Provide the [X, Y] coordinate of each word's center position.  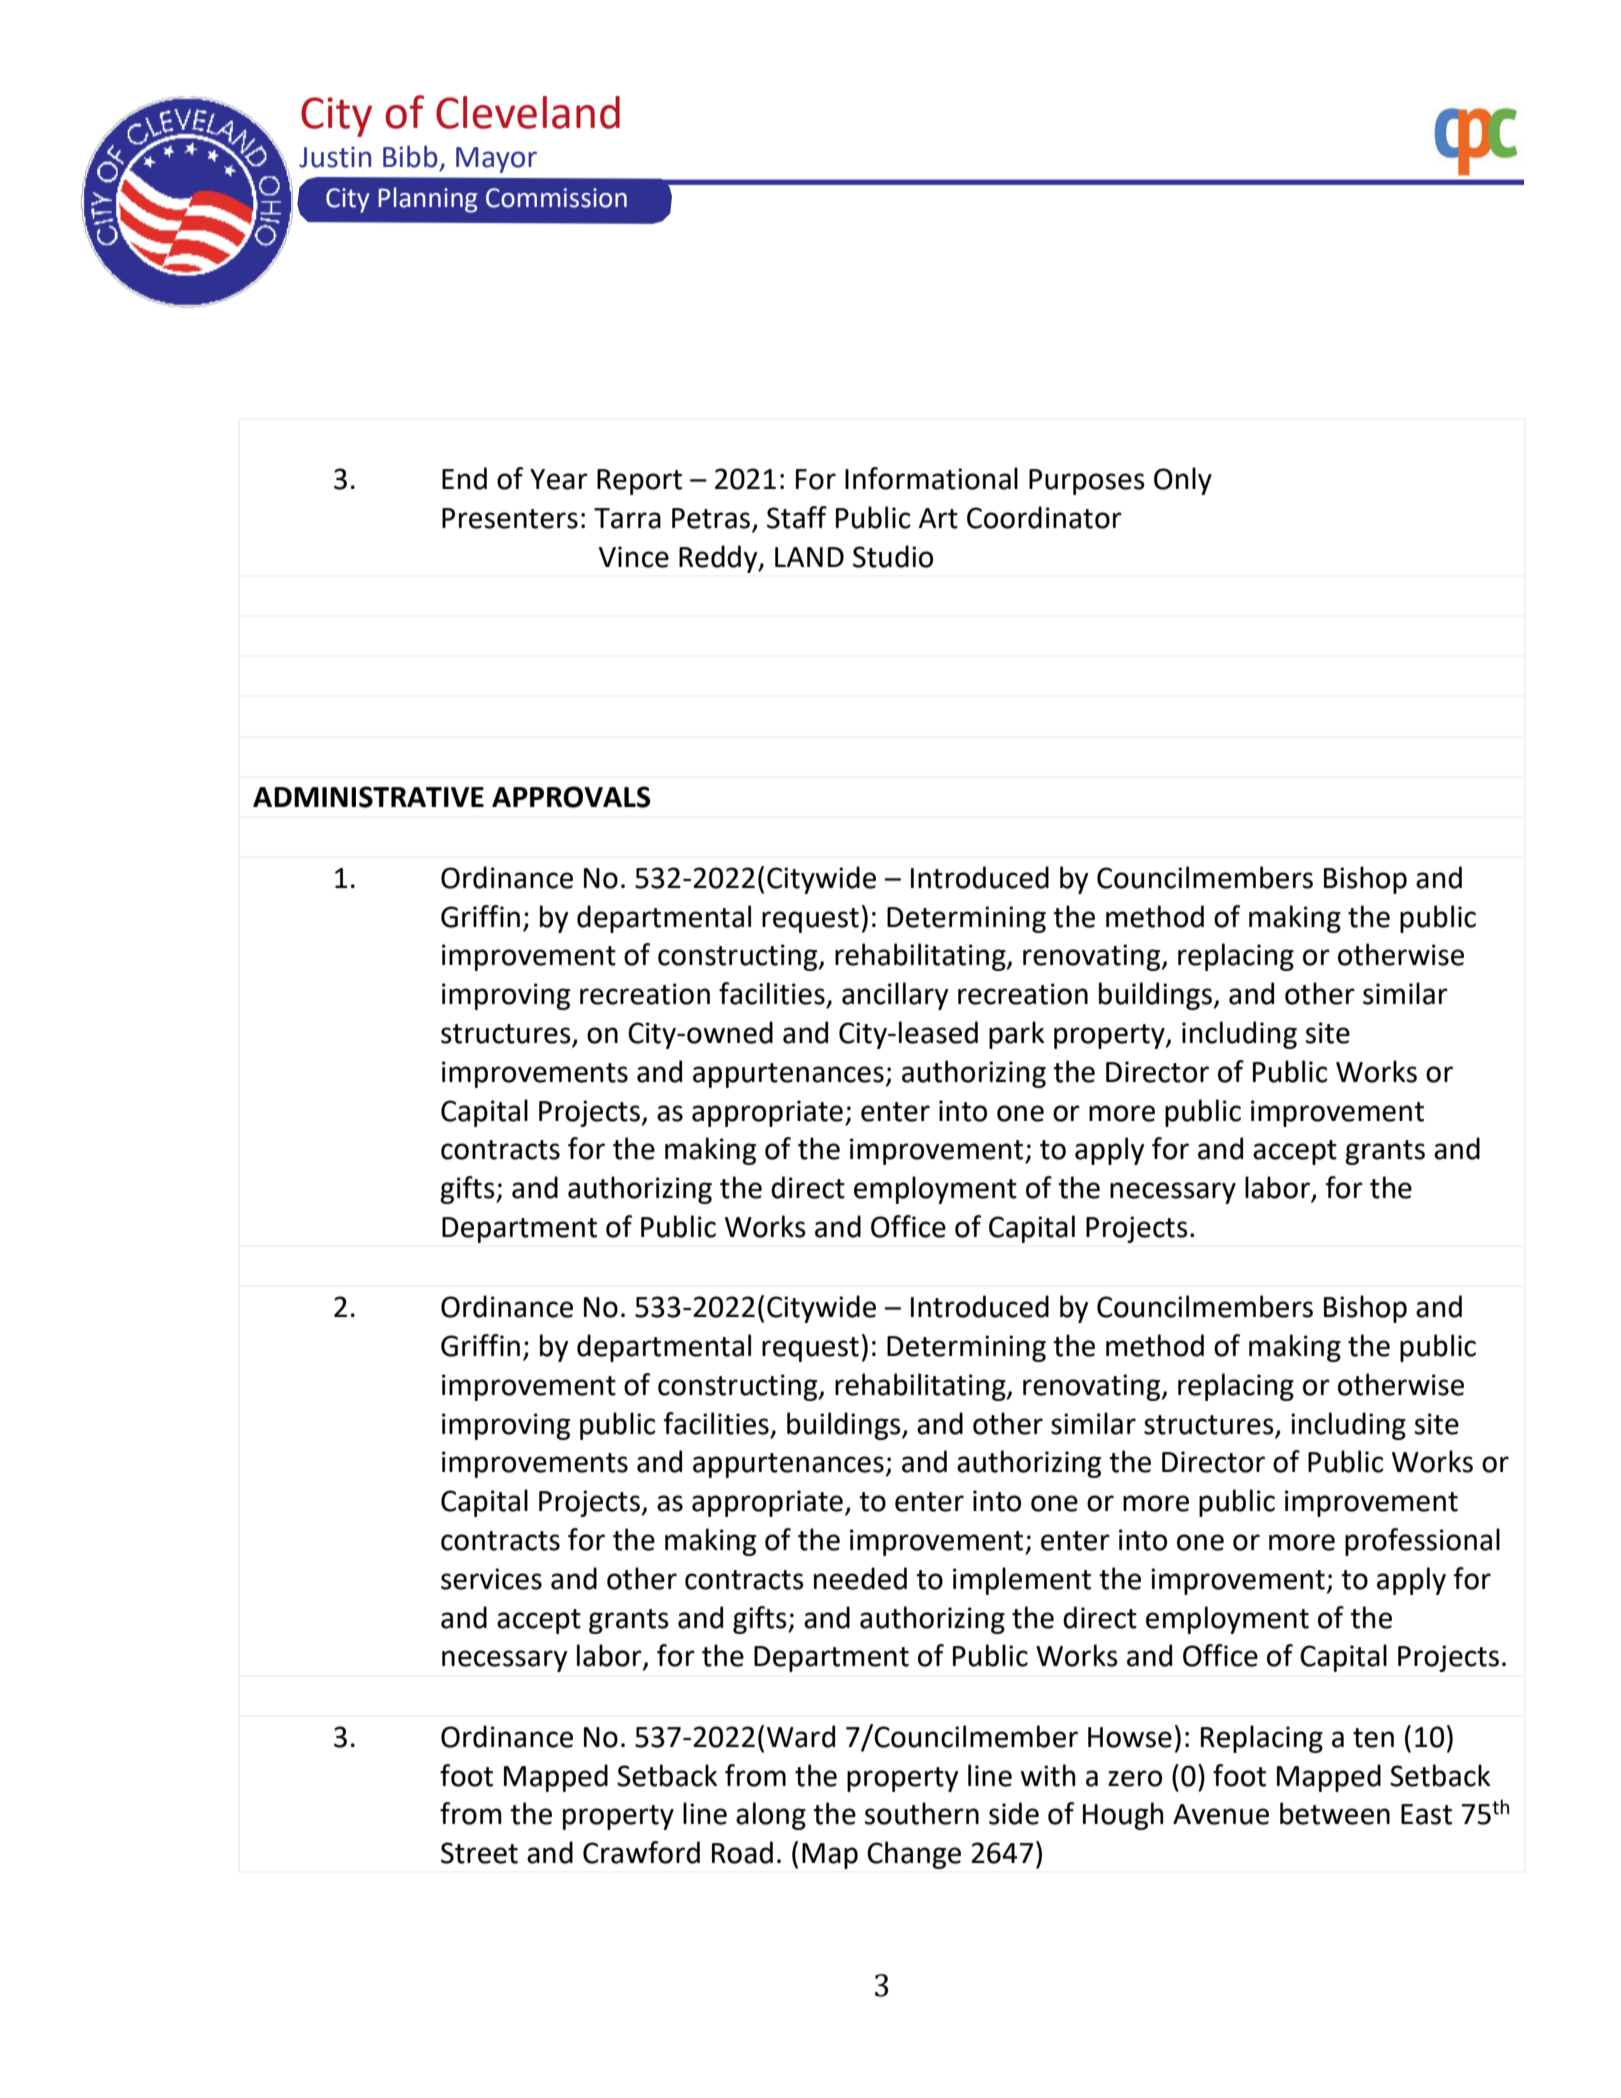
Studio [893, 556]
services [491, 1579]
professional [1422, 1542]
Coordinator [1044, 517]
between [1335, 1813]
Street [479, 1853]
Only [1183, 481]
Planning [428, 200]
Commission [556, 198]
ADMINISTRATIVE [368, 797]
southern [922, 1813]
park [1017, 1035]
